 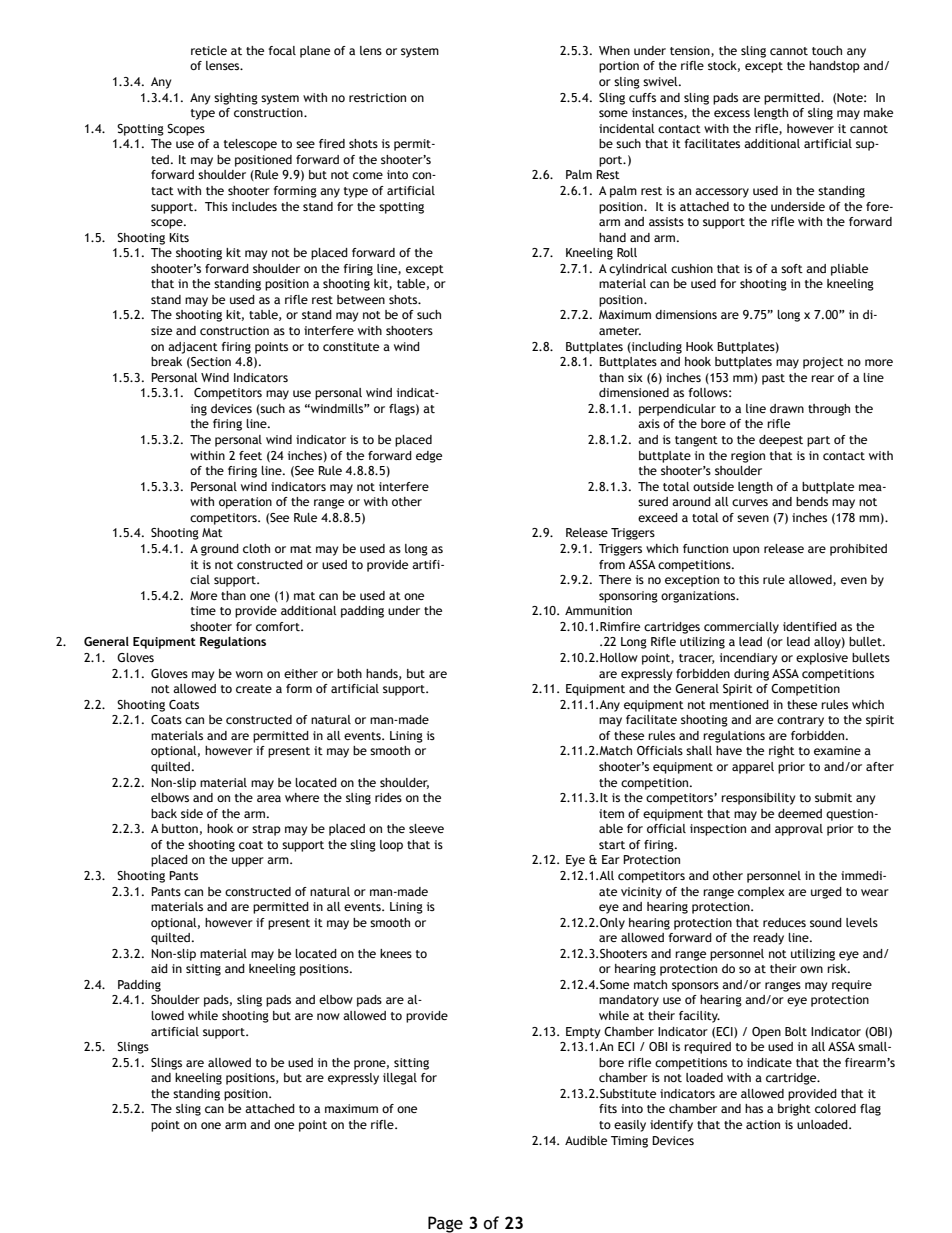 What do you see at coordinates (445, 1224) in the document?
I see `Page` at bounding box center [445, 1224].
